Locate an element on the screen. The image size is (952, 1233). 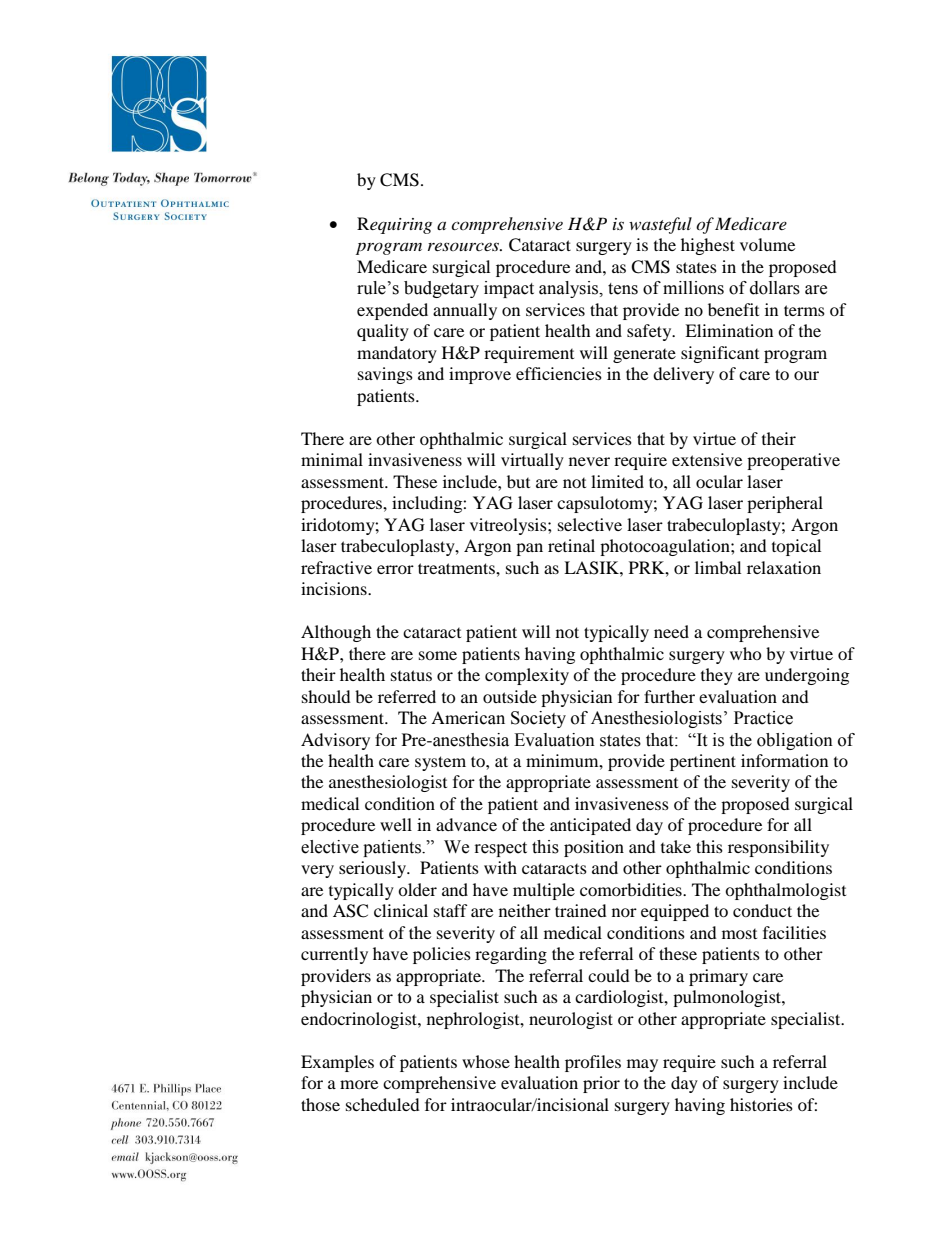
Requiring is located at coordinates (394, 225).
